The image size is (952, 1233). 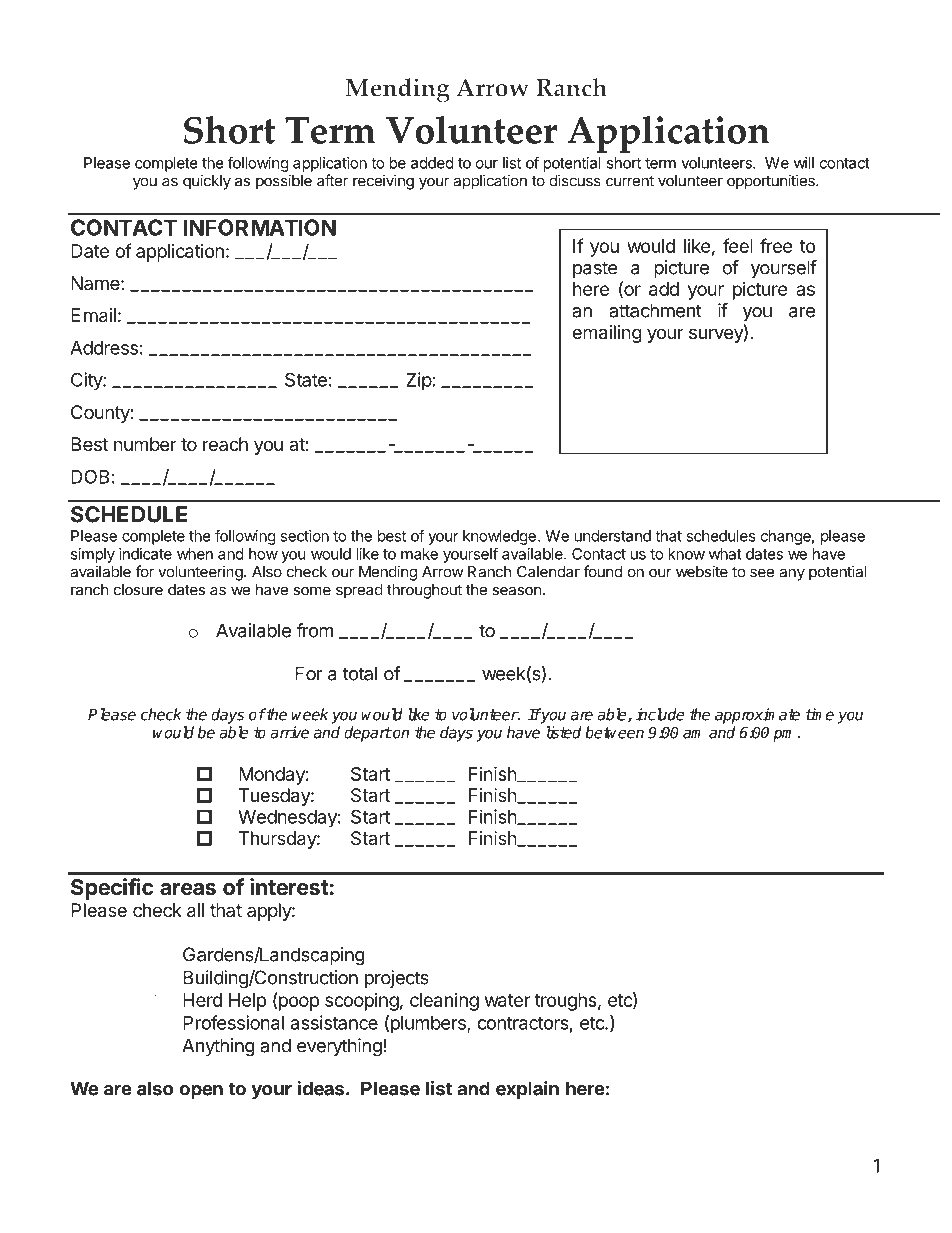 What do you see at coordinates (145, 444) in the screenshot?
I see `number` at bounding box center [145, 444].
